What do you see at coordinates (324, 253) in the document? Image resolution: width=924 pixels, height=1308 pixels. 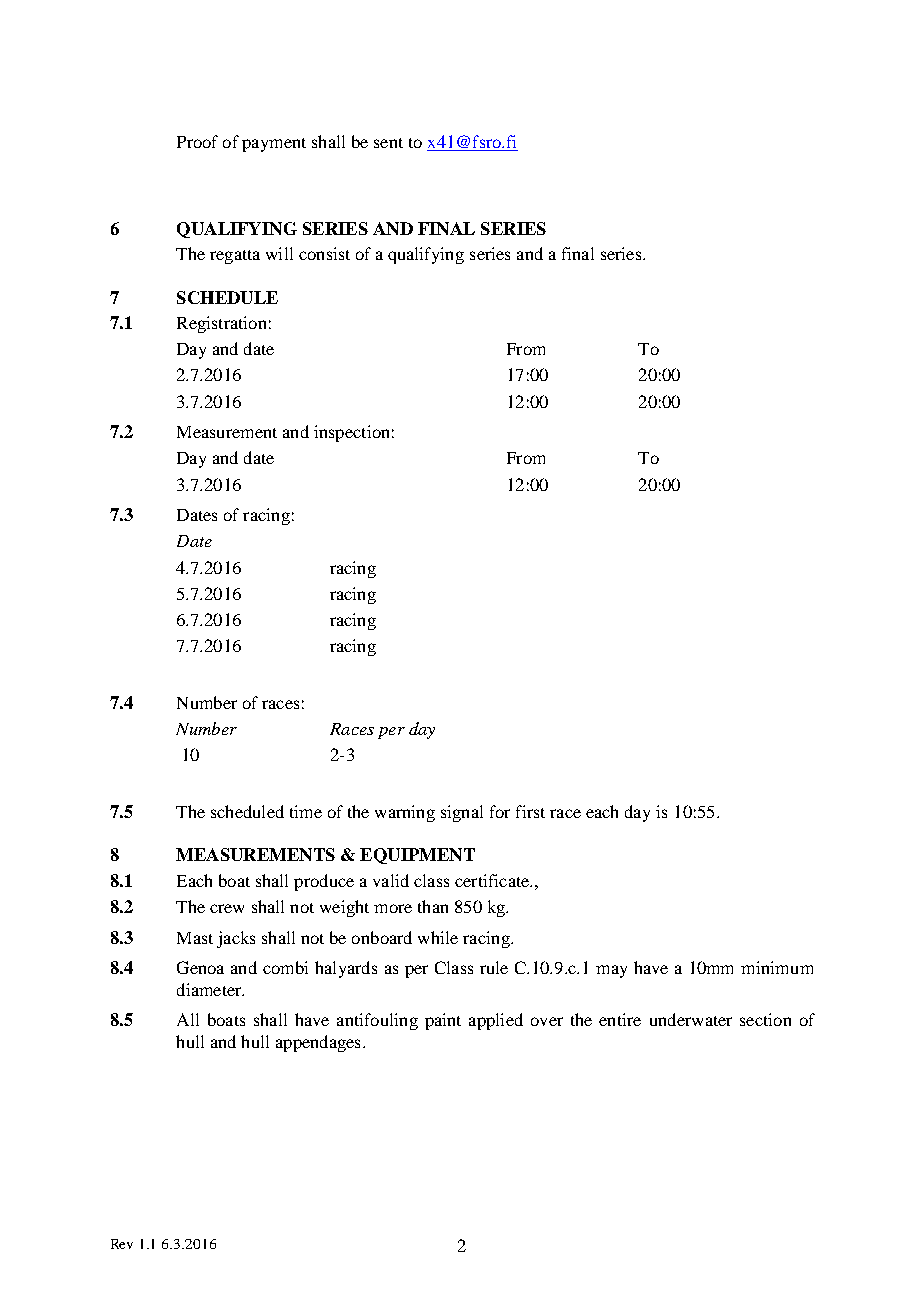 I see `consist` at bounding box center [324, 253].
